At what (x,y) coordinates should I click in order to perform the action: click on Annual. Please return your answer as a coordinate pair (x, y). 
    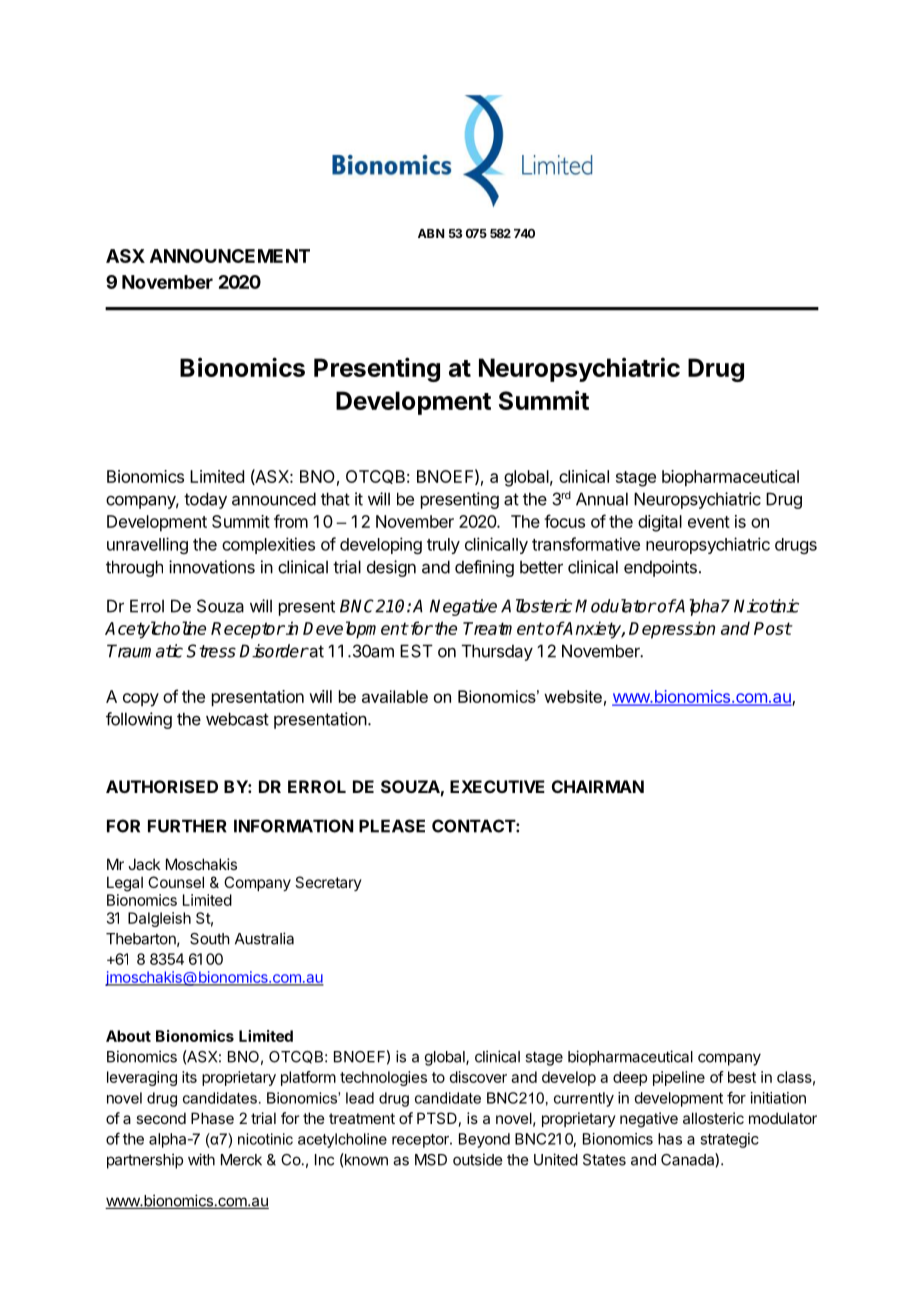
    Looking at the image, I should click on (602, 499).
